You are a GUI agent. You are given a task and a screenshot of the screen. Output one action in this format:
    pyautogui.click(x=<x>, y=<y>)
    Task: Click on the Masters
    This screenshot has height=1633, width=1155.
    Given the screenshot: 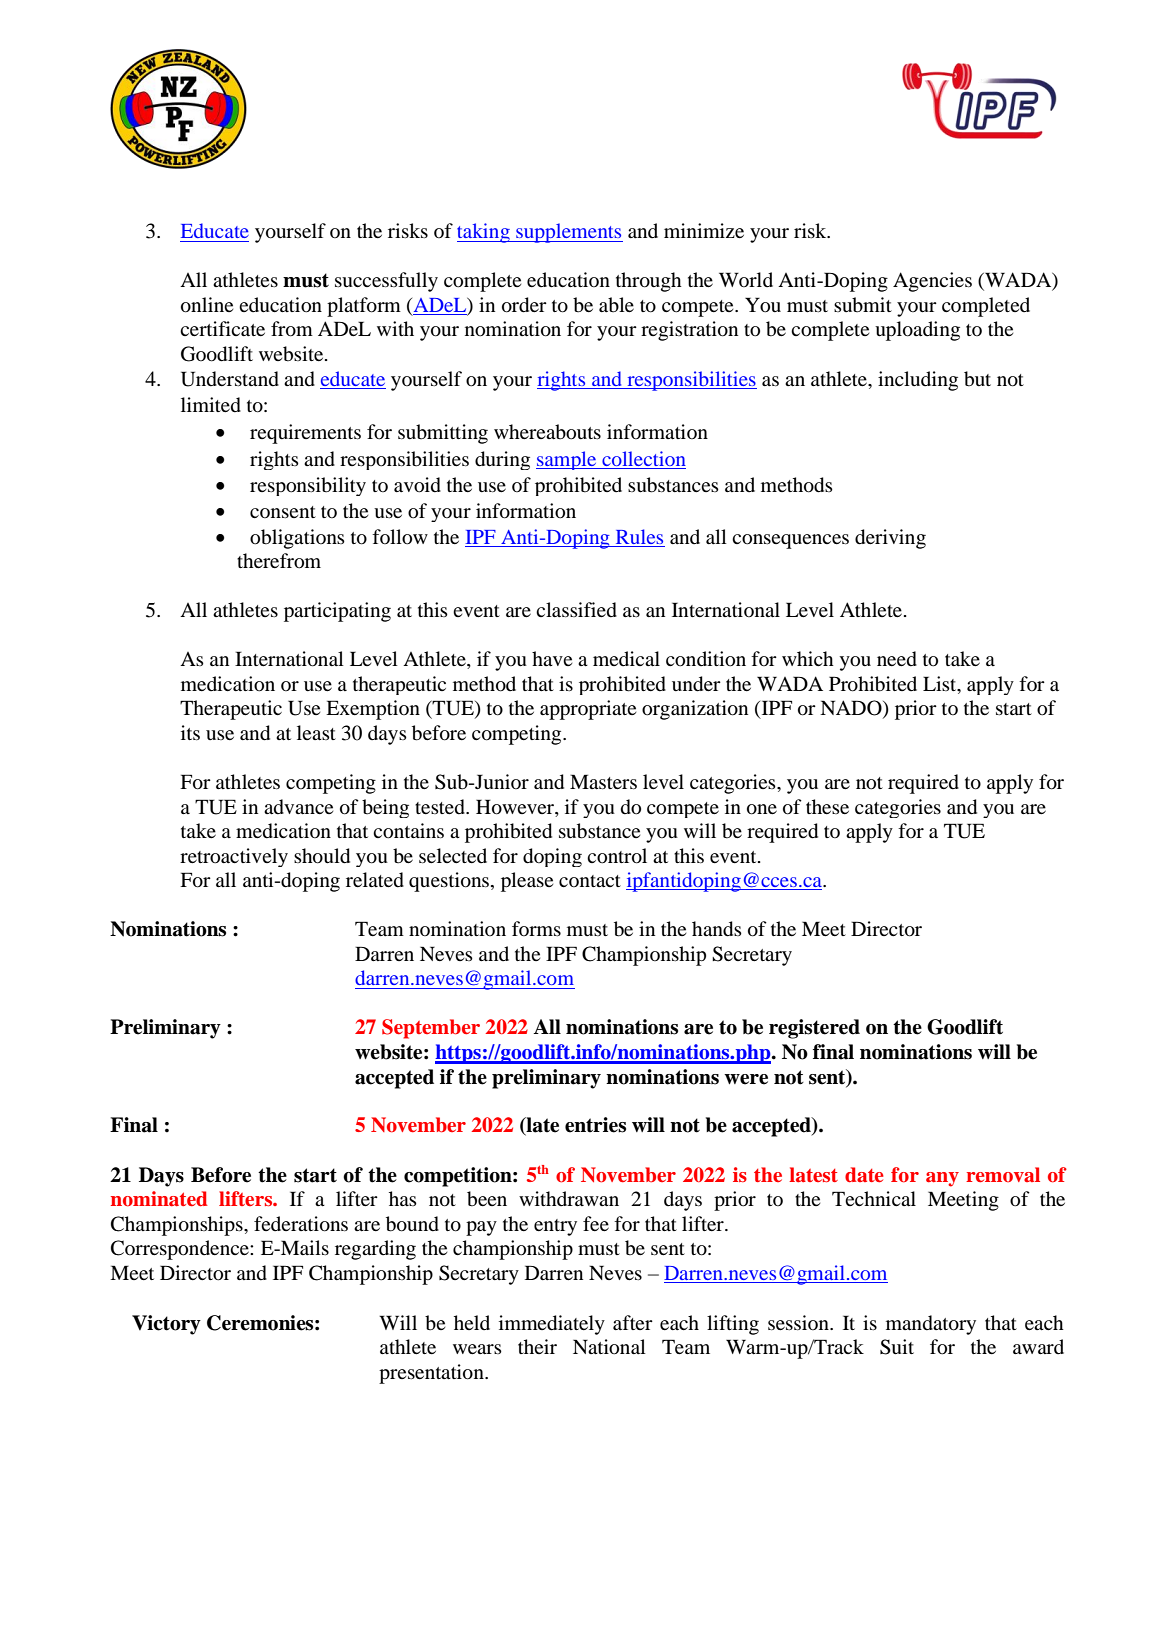 What is the action you would take?
    pyautogui.click(x=603, y=781)
